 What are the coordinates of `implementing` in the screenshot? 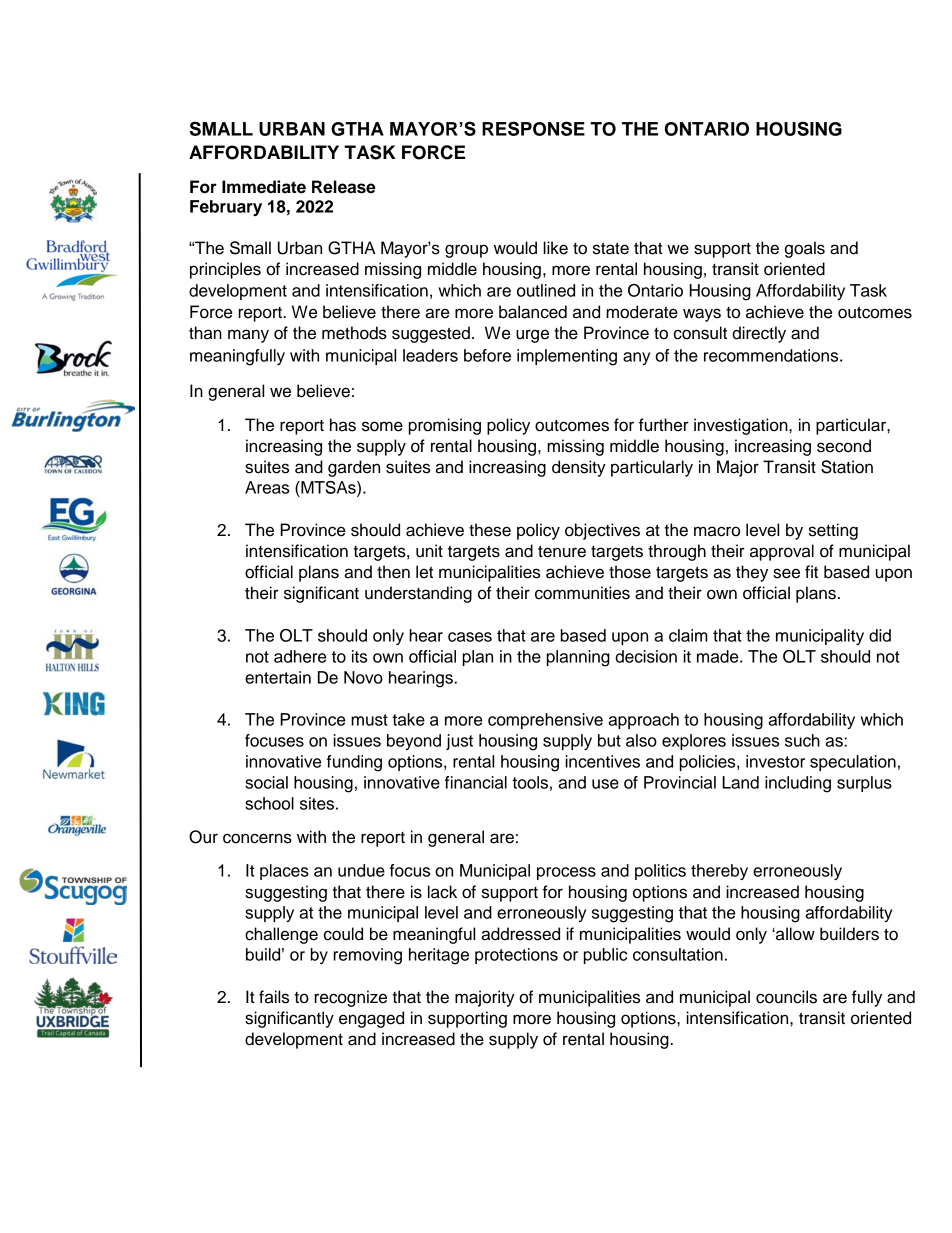 It's located at (567, 357).
